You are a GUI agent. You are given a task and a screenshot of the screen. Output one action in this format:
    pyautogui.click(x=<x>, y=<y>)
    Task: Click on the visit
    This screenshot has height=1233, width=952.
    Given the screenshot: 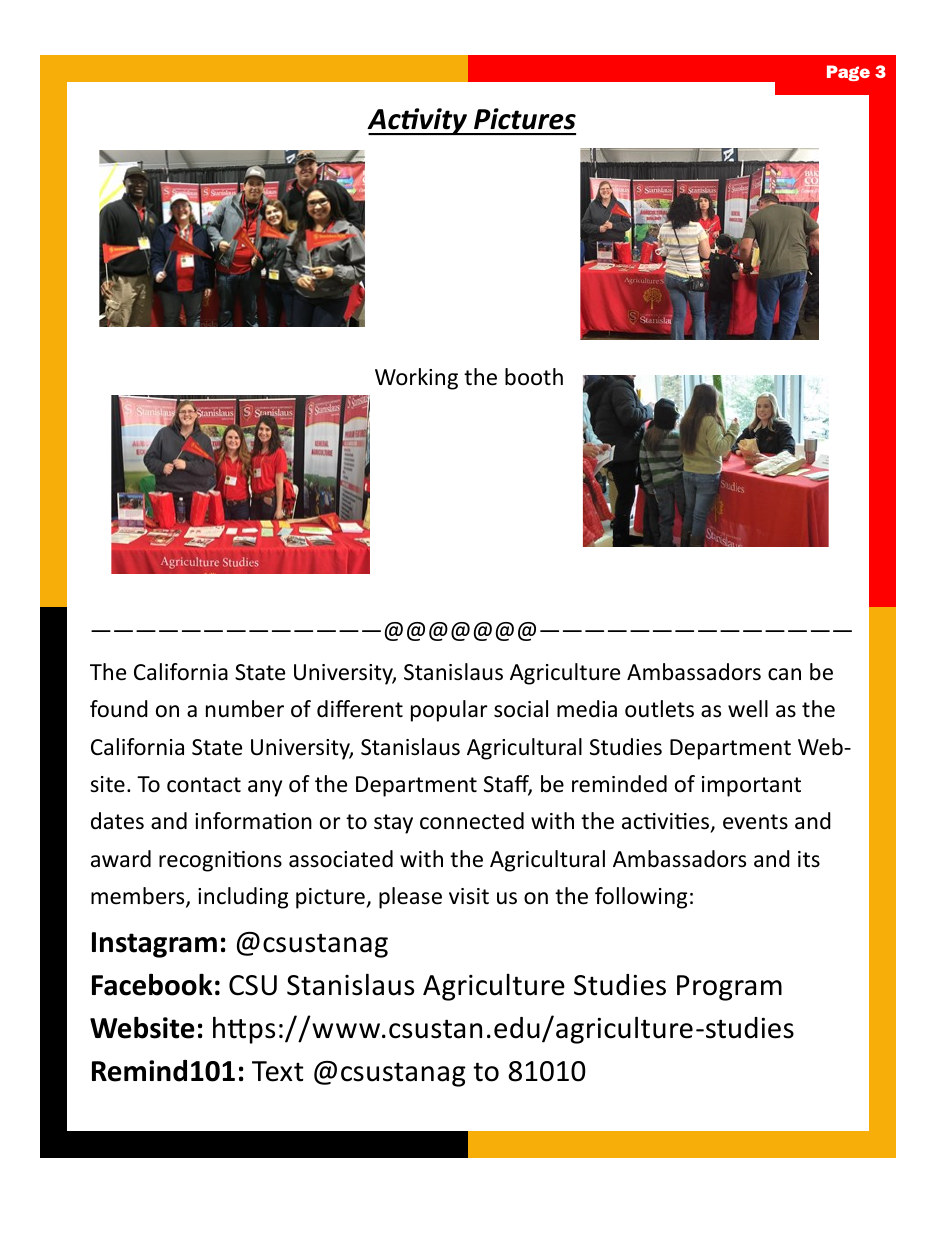 What is the action you would take?
    pyautogui.click(x=469, y=896)
